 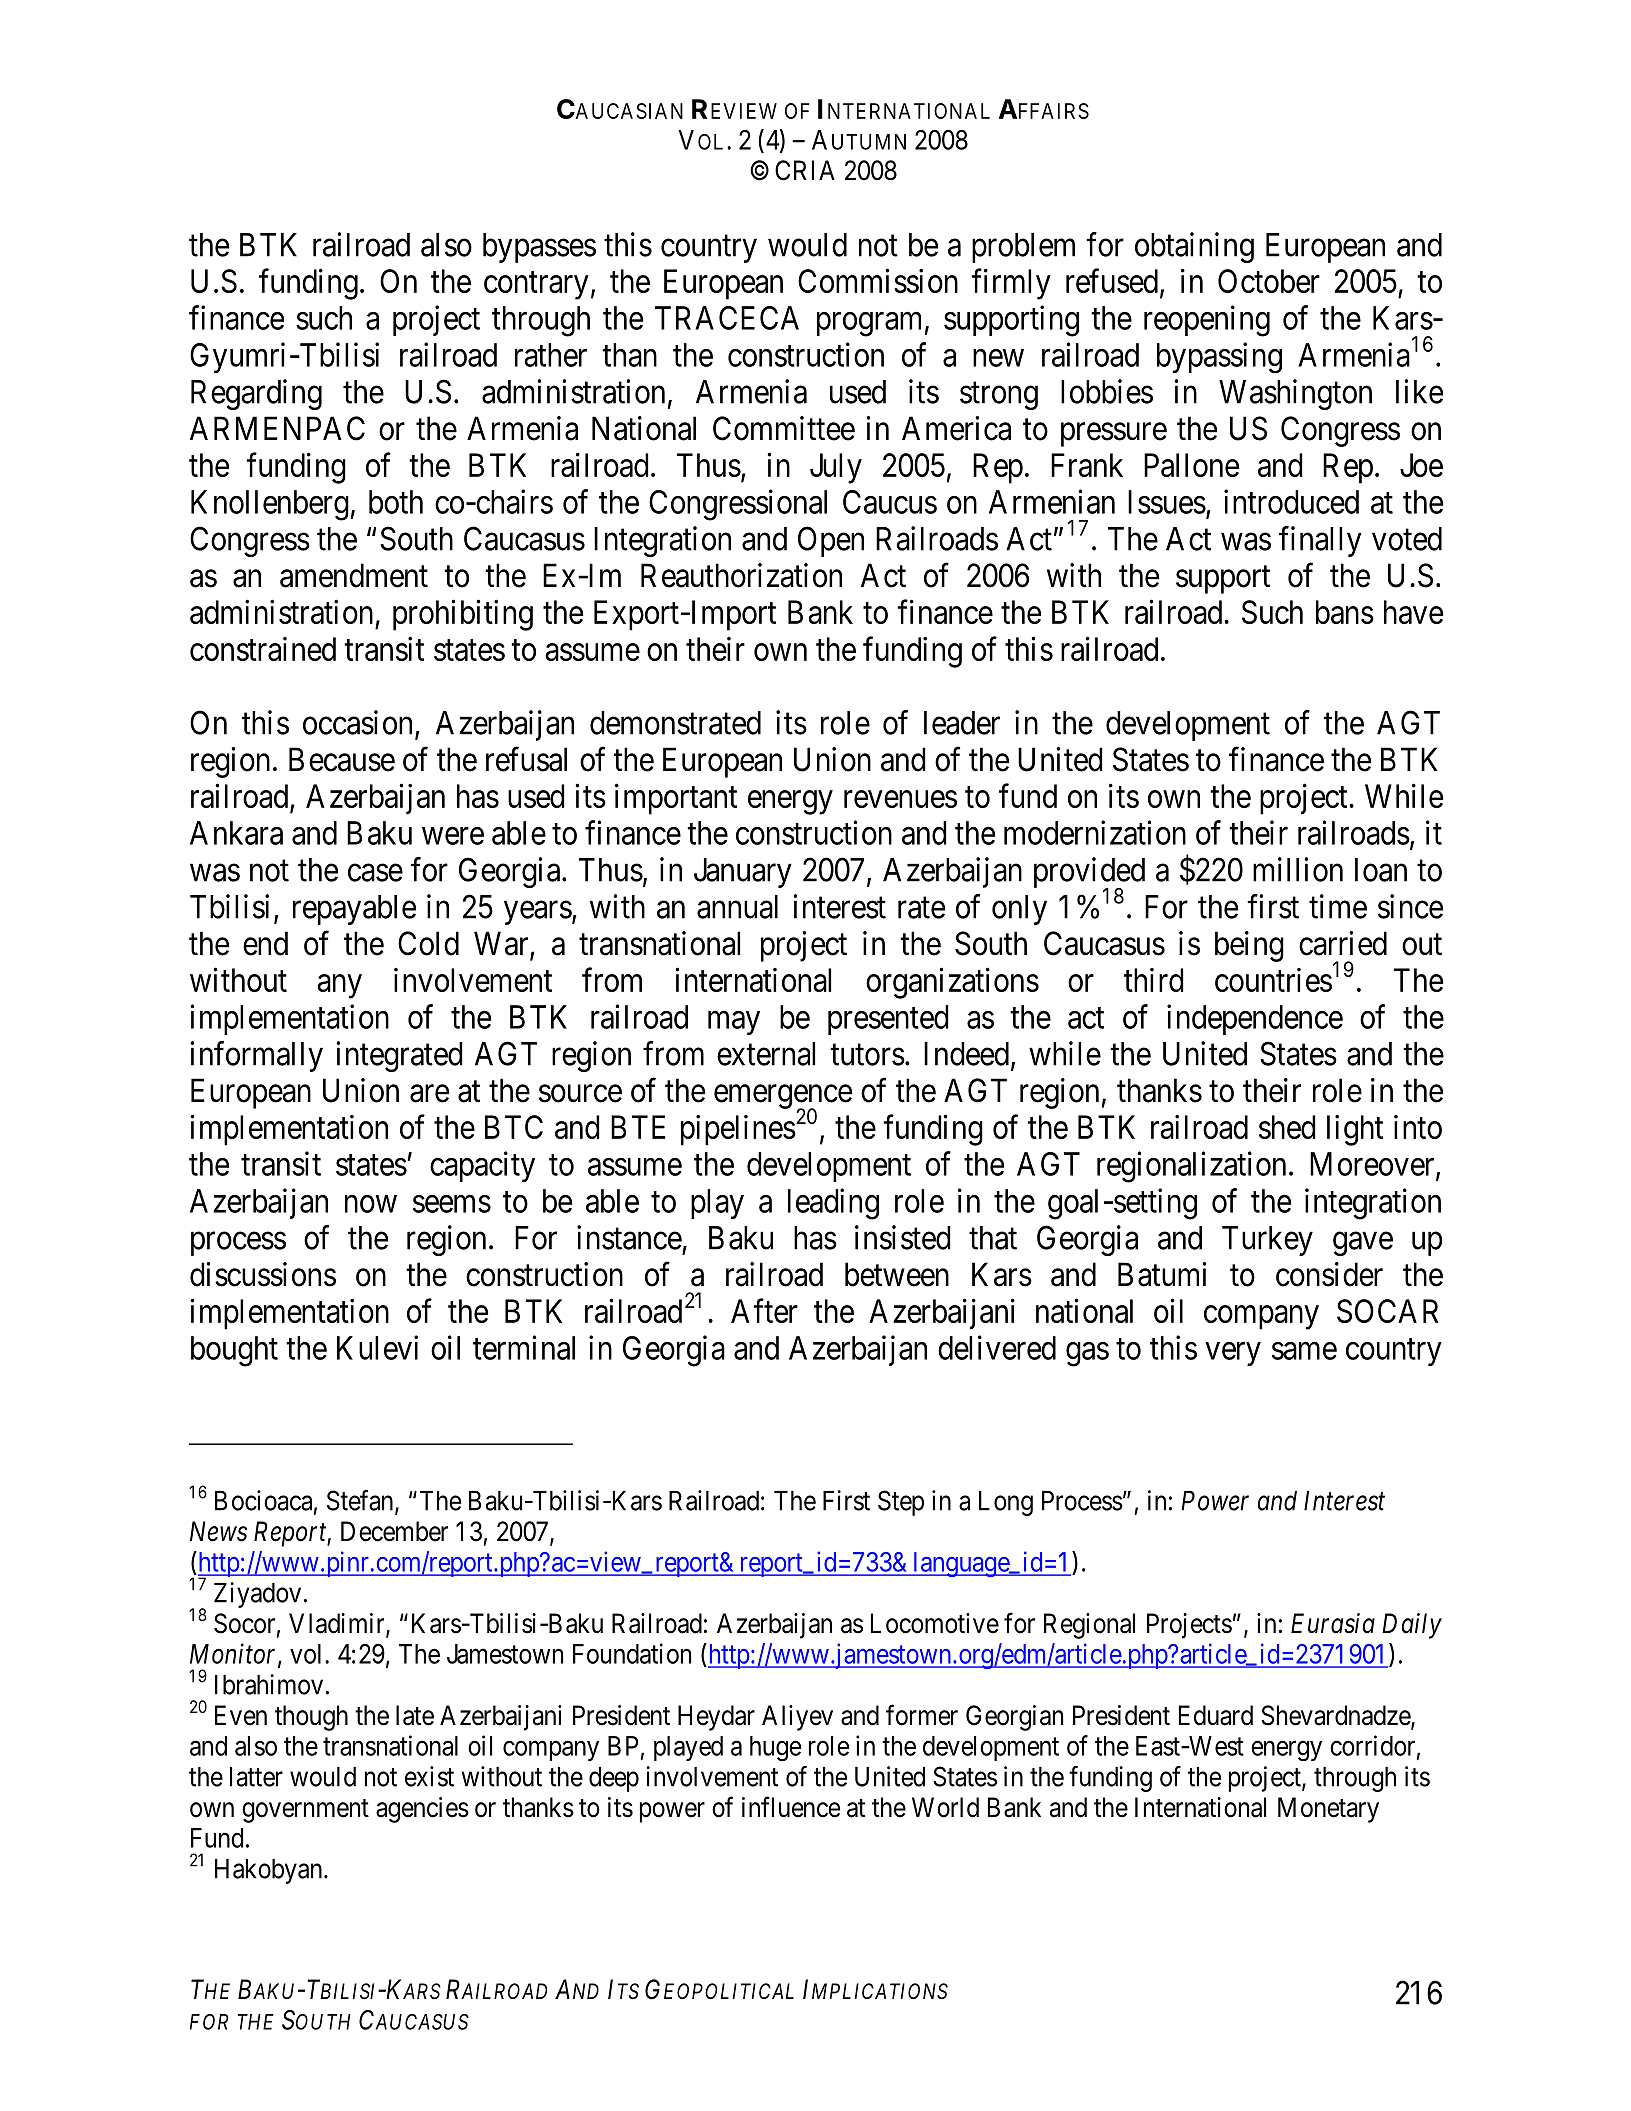 What do you see at coordinates (429, 1776) in the screenshot?
I see `exist` at bounding box center [429, 1776].
